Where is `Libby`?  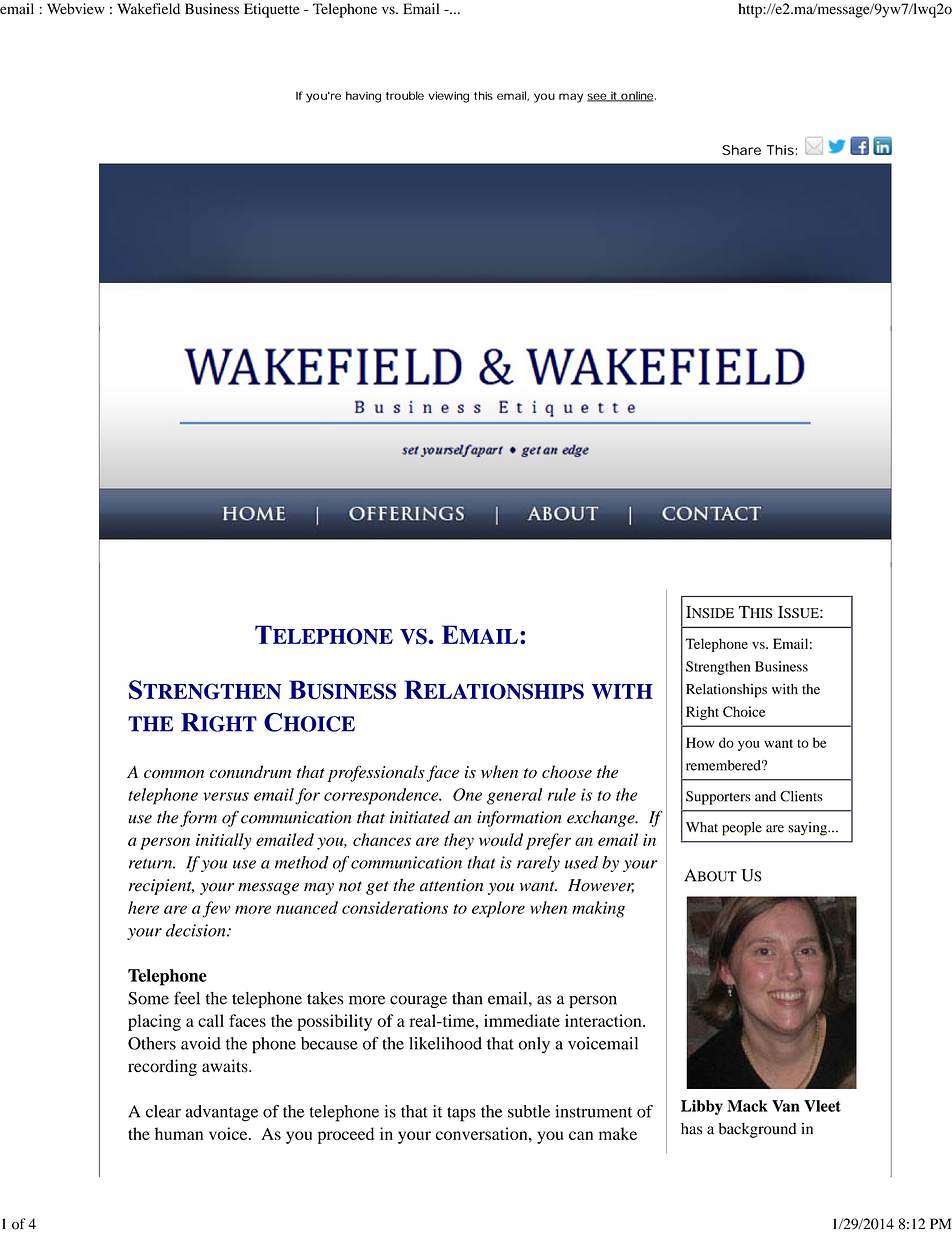 Libby is located at coordinates (702, 1107).
